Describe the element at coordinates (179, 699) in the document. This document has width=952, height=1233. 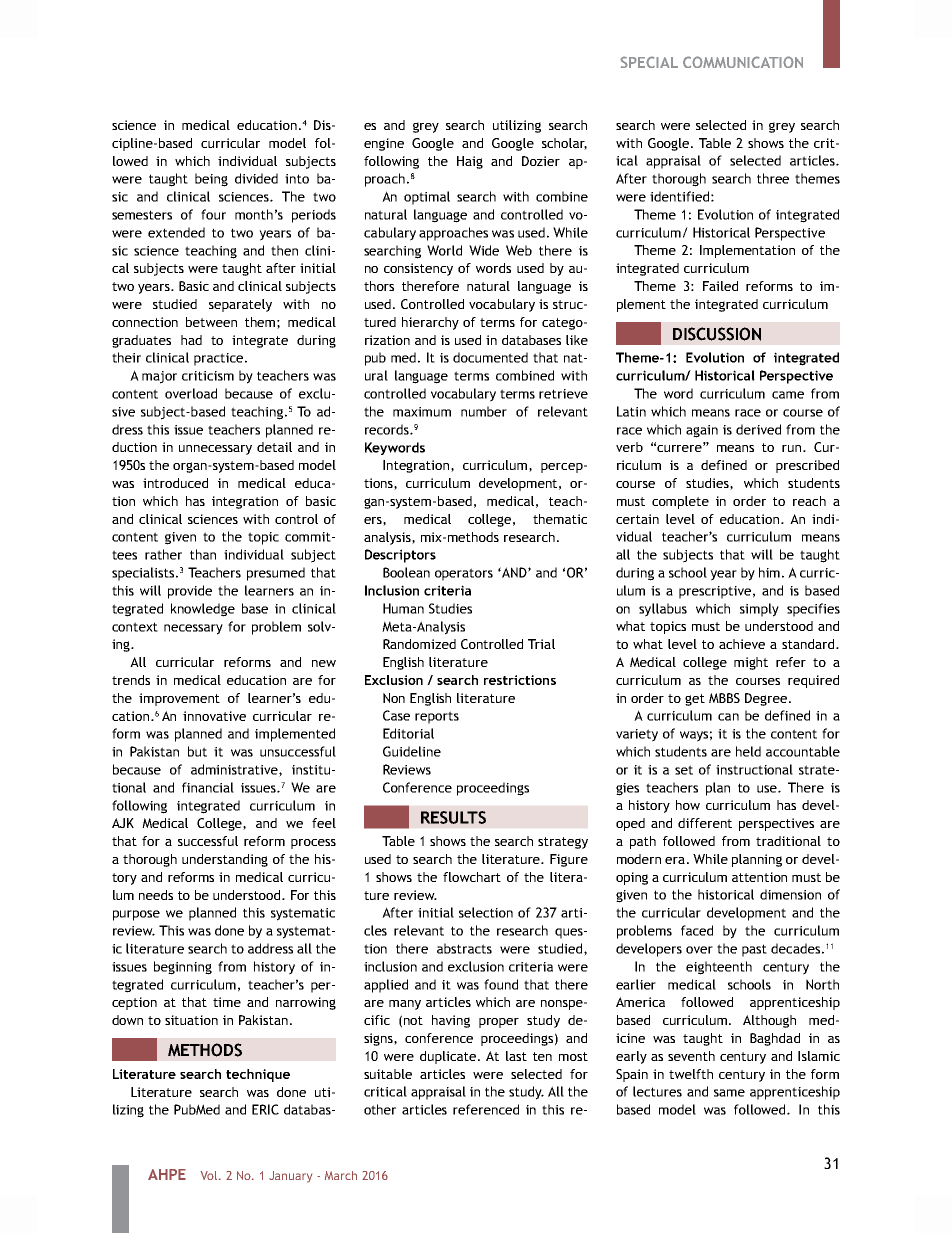
I see `improvement` at that location.
